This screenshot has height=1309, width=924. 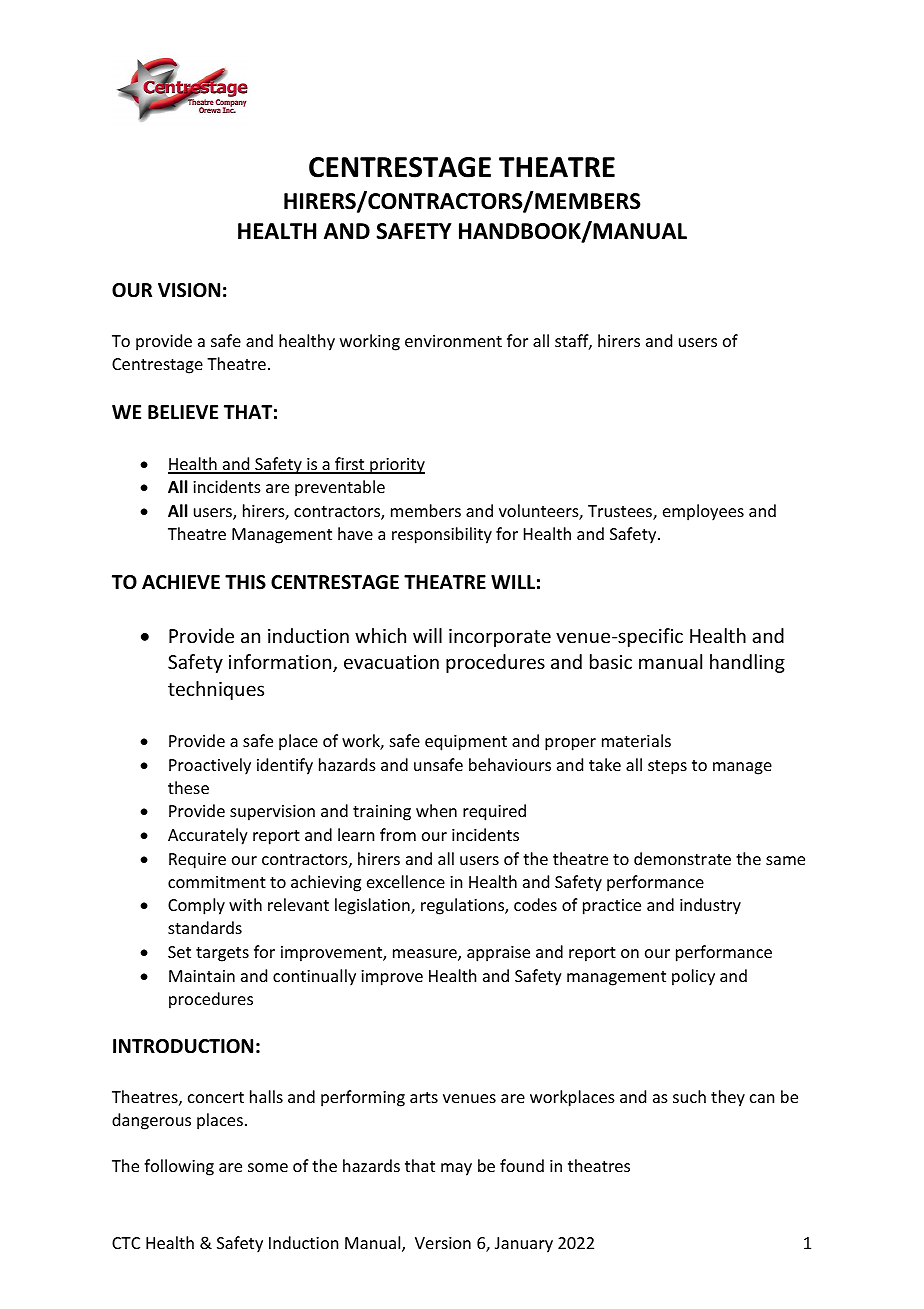 What do you see at coordinates (443, 1243) in the screenshot?
I see `Version` at bounding box center [443, 1243].
